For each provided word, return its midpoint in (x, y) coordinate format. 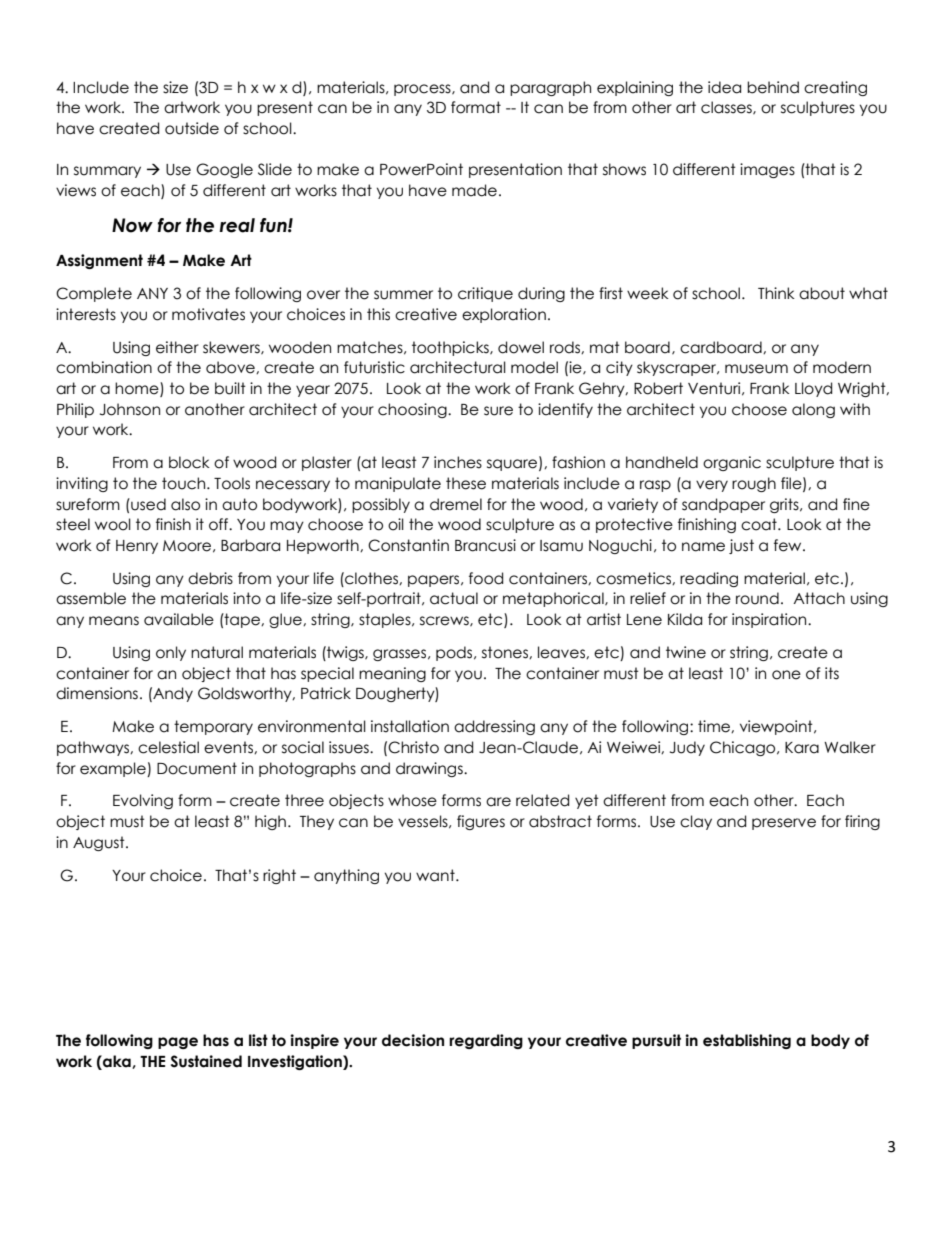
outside (192, 128)
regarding (486, 1041)
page (178, 1043)
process (423, 90)
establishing (747, 1041)
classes (727, 108)
